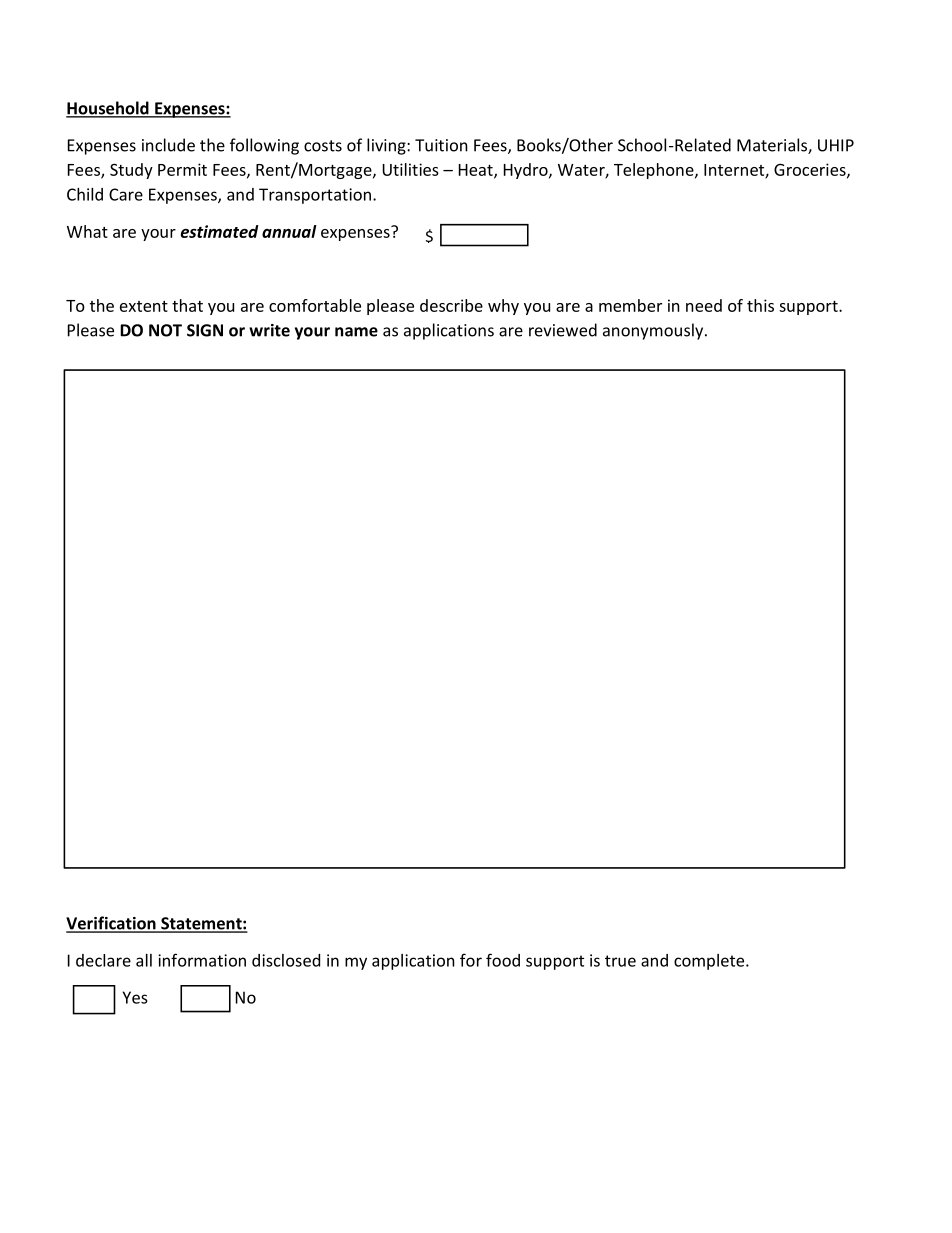  I want to click on NOT, so click(165, 330).
